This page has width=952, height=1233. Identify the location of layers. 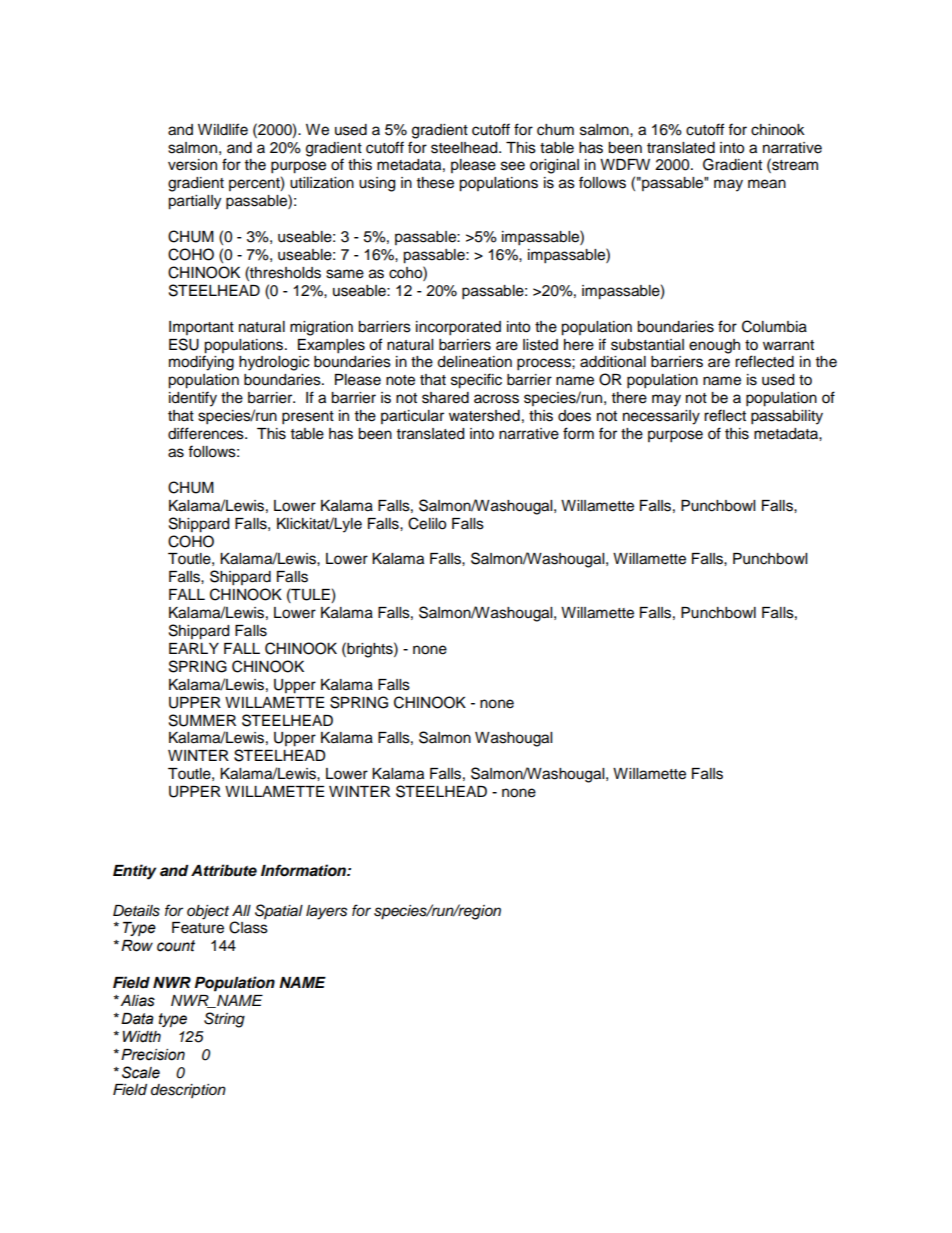
(327, 912).
